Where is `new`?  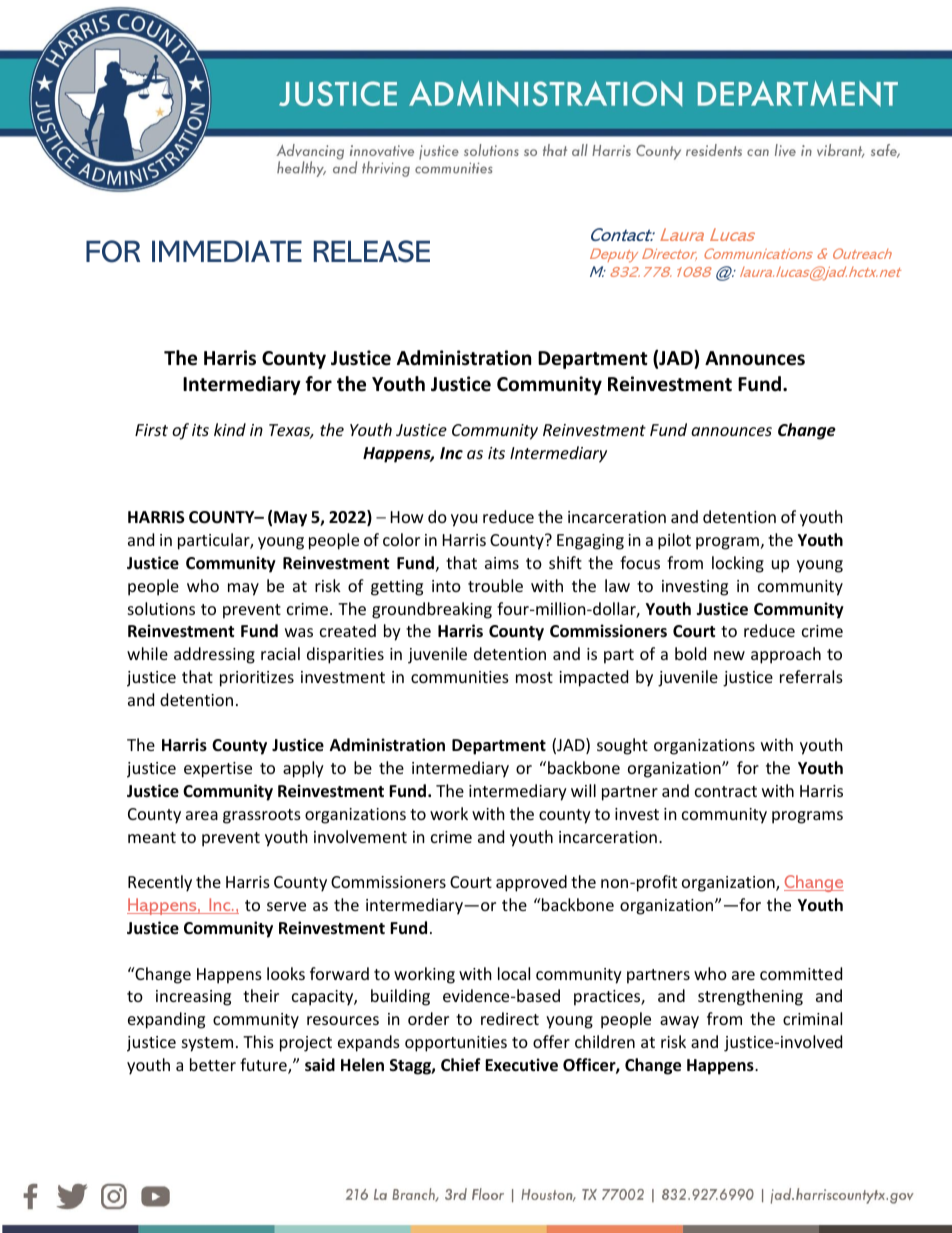 new is located at coordinates (729, 655).
